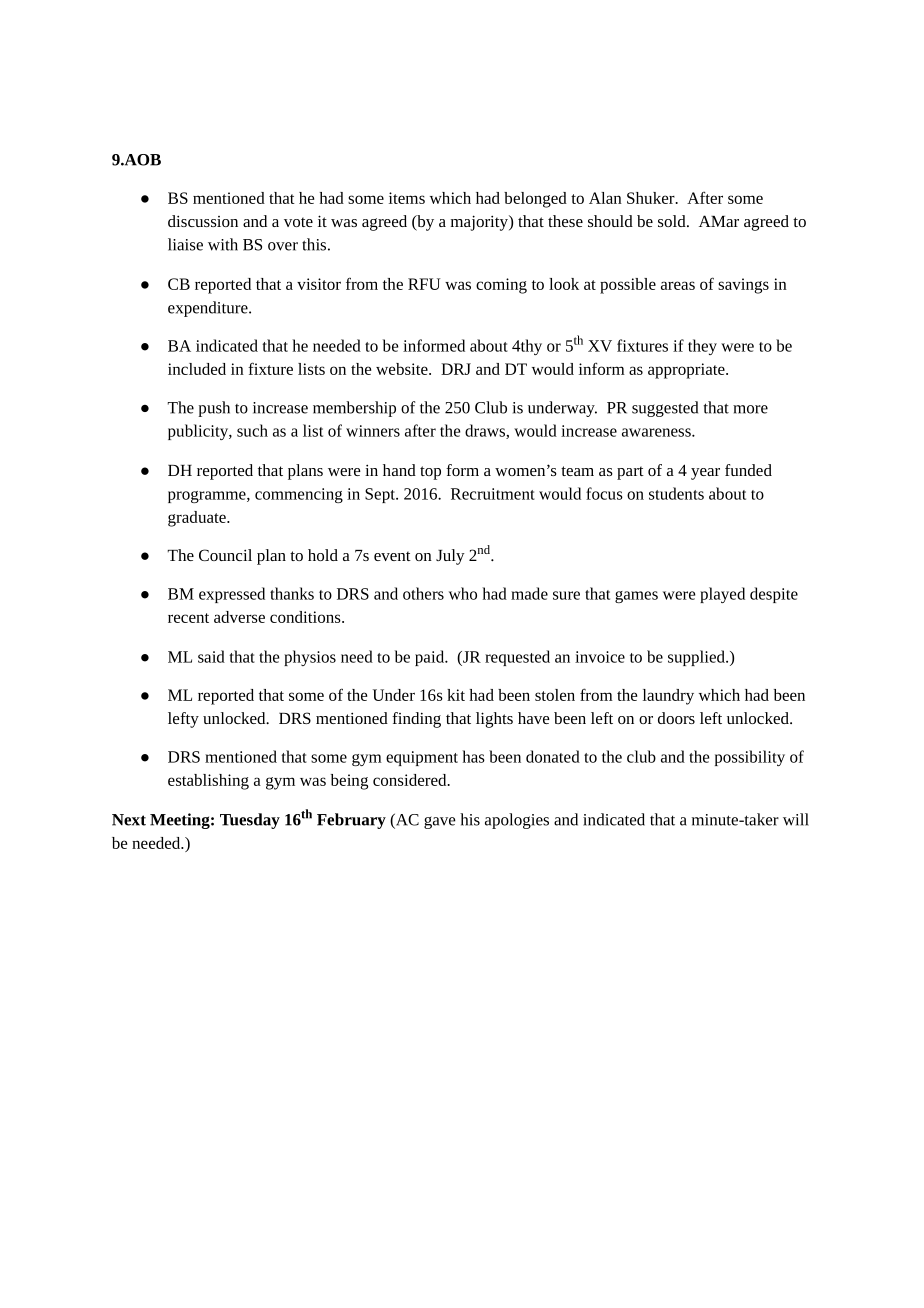 The width and height of the screenshot is (924, 1308). Describe the element at coordinates (673, 221) in the screenshot. I see `sold` at that location.
